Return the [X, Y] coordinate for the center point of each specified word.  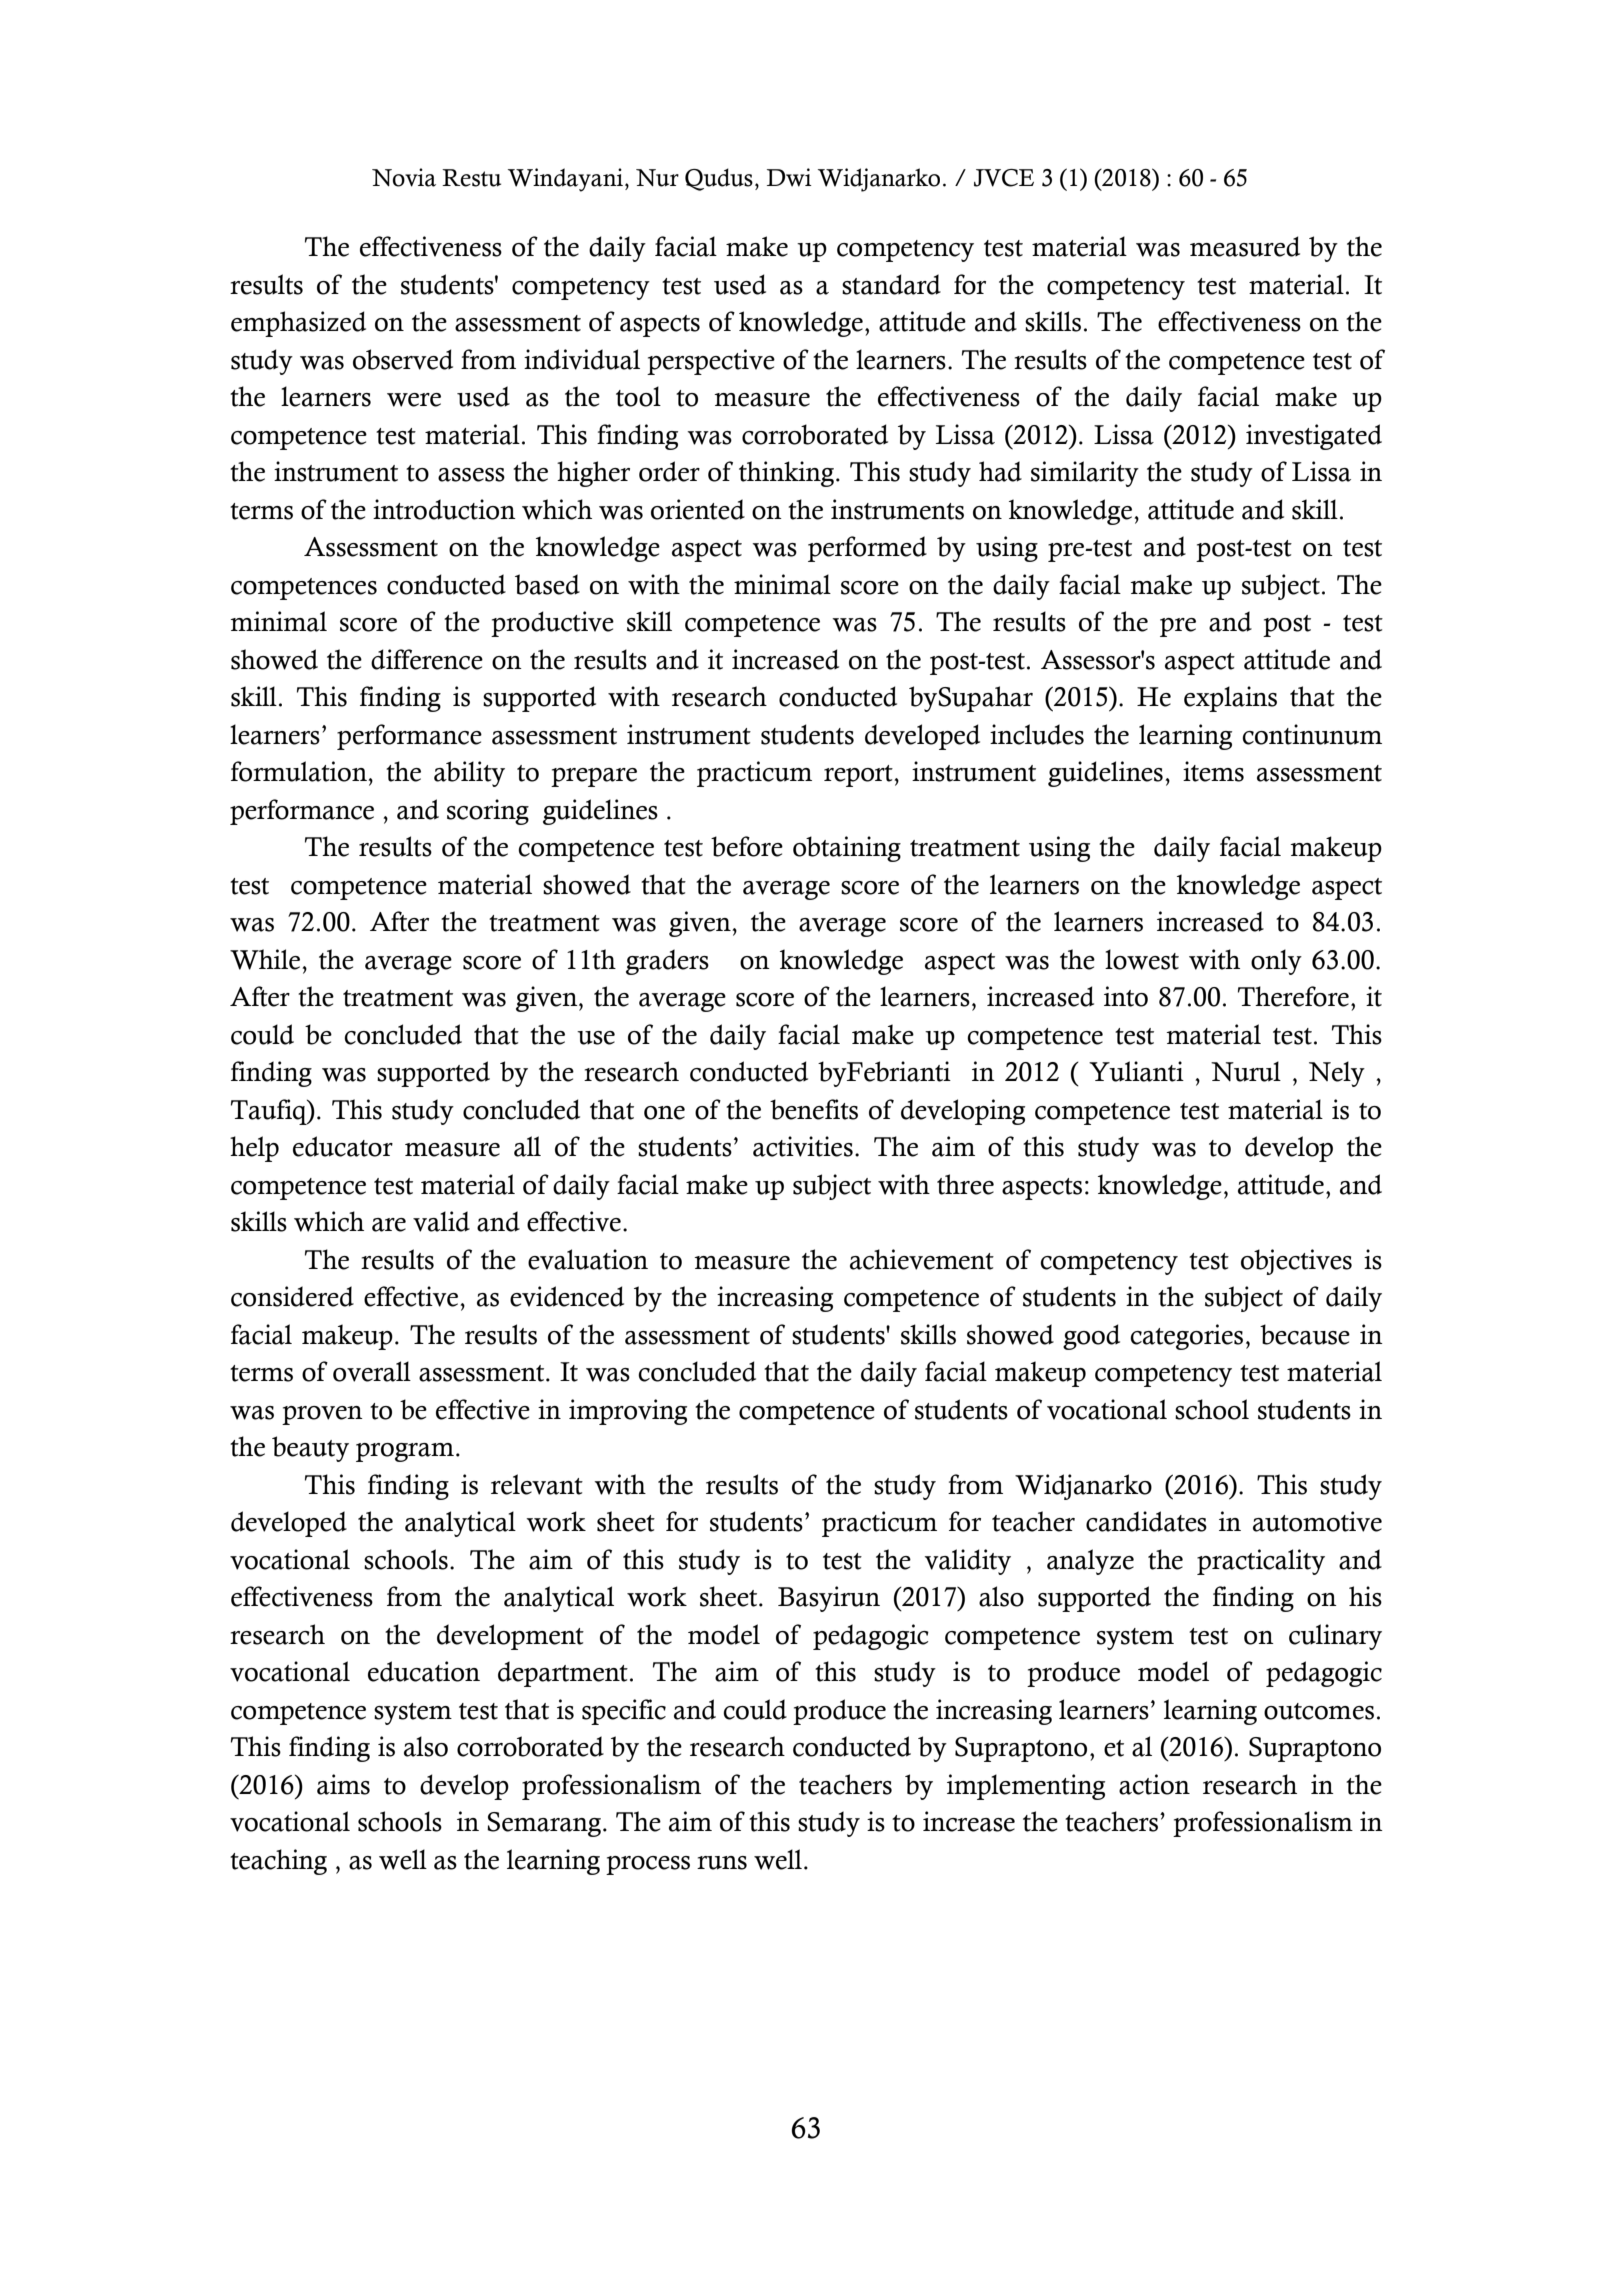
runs [722, 1863]
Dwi [789, 177]
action [1154, 1784]
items [1213, 771]
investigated [1314, 437]
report [859, 776]
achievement [922, 1259]
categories [1186, 1337]
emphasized [298, 324]
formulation [300, 771]
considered [292, 1296]
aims [343, 1784]
